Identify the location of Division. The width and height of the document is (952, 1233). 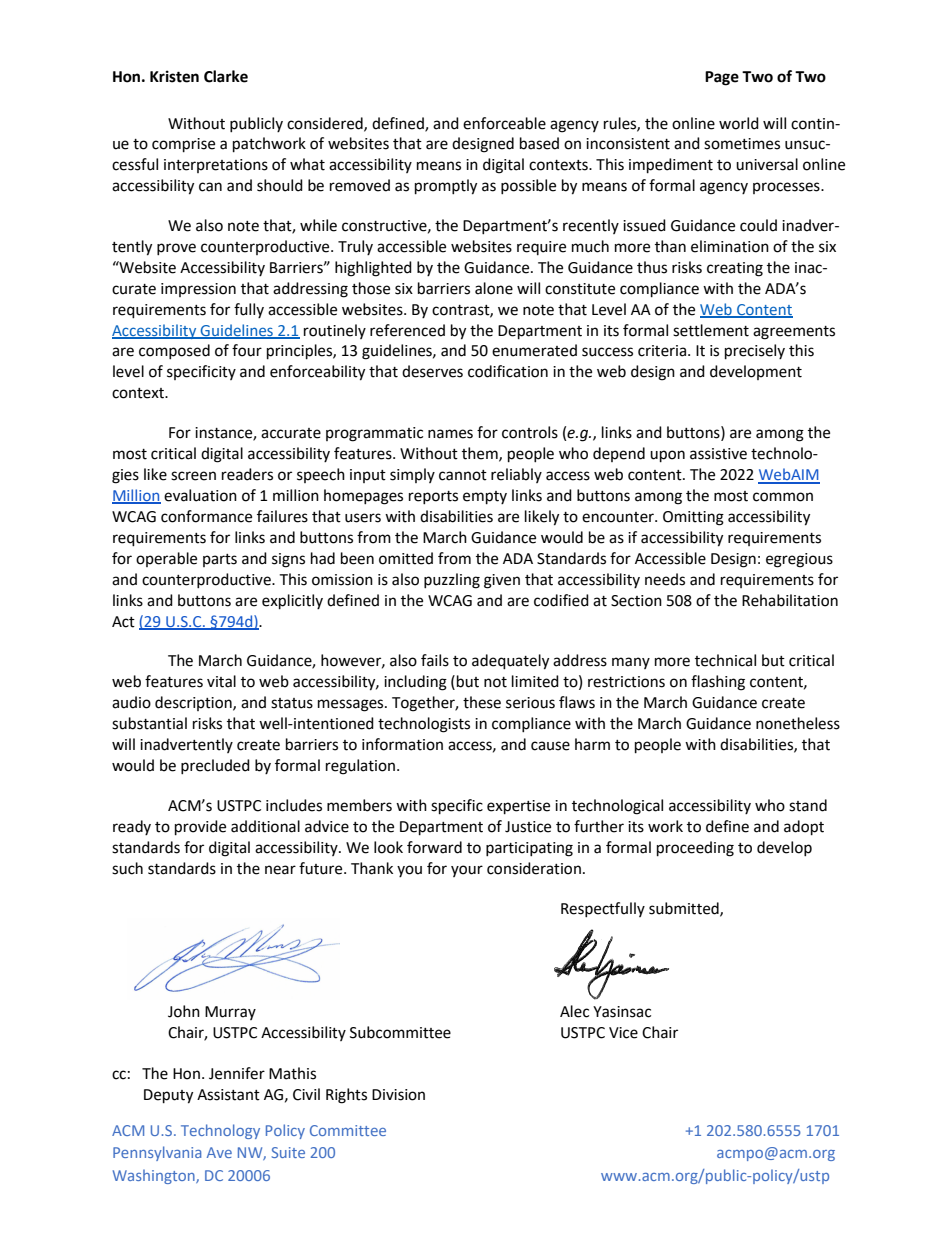
(398, 1095).
